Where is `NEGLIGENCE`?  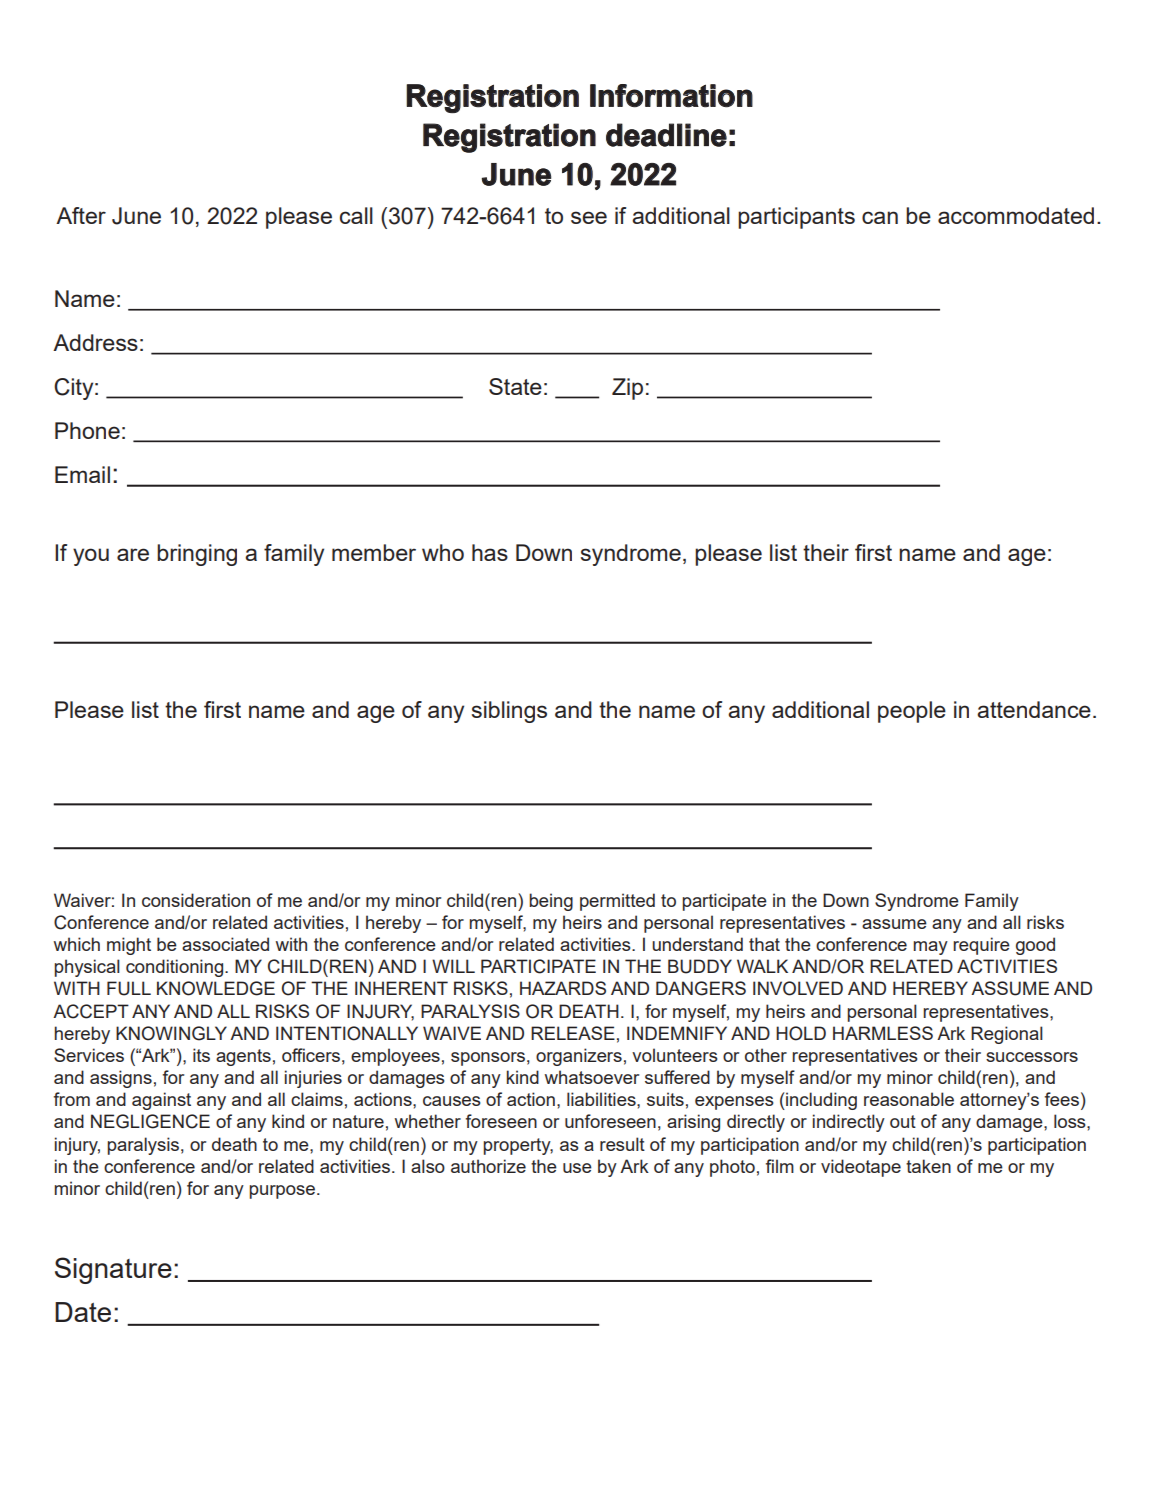
NEGLIGENCE is located at coordinates (150, 1121).
